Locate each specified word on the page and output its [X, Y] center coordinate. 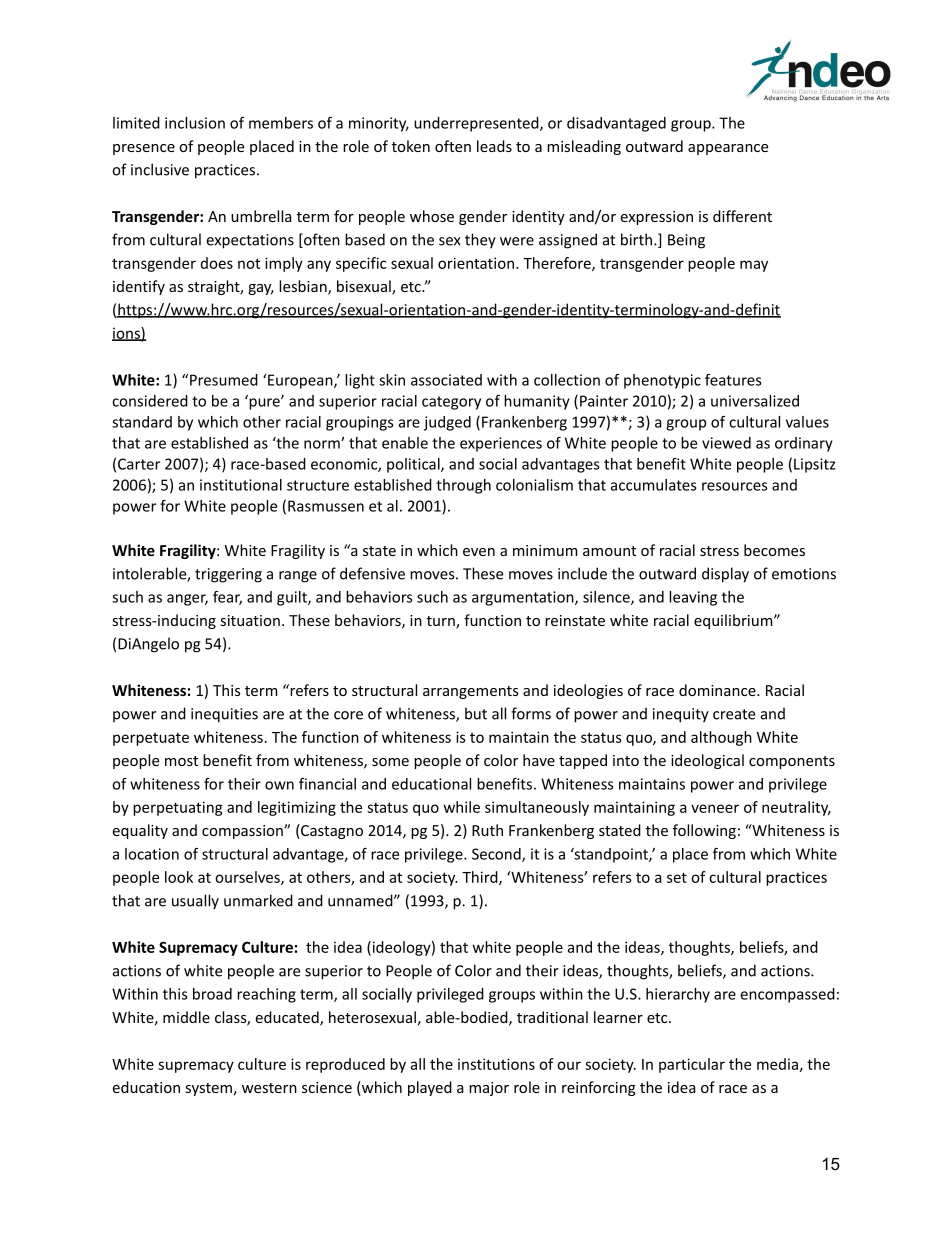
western [269, 1088]
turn [442, 622]
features [733, 380]
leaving [693, 598]
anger [187, 600]
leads [494, 146]
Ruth [487, 830]
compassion [243, 832]
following [704, 831]
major [489, 1089]
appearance [728, 149]
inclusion [195, 123]
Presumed [224, 380]
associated [446, 380]
